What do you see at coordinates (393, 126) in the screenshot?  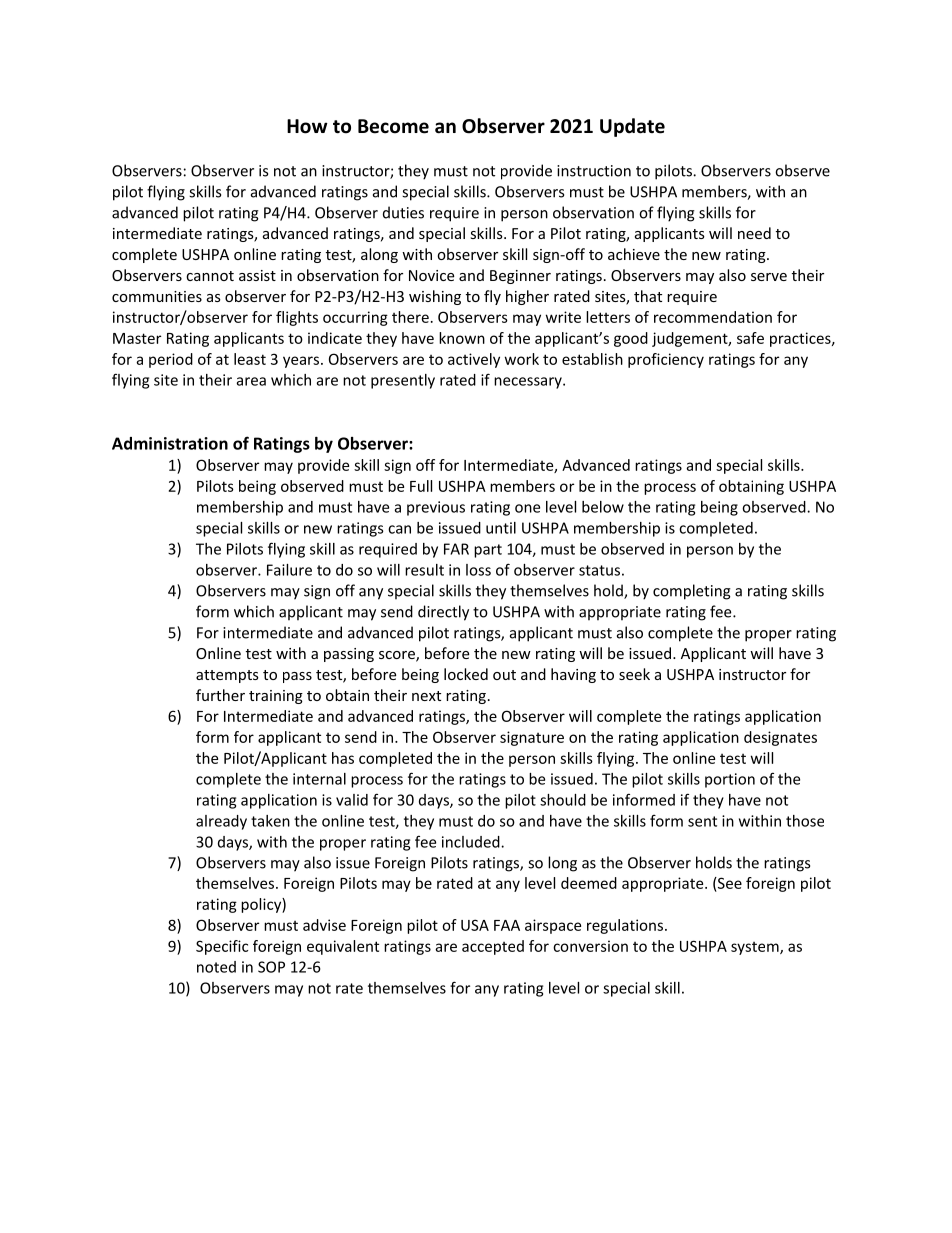 I see `Become` at bounding box center [393, 126].
